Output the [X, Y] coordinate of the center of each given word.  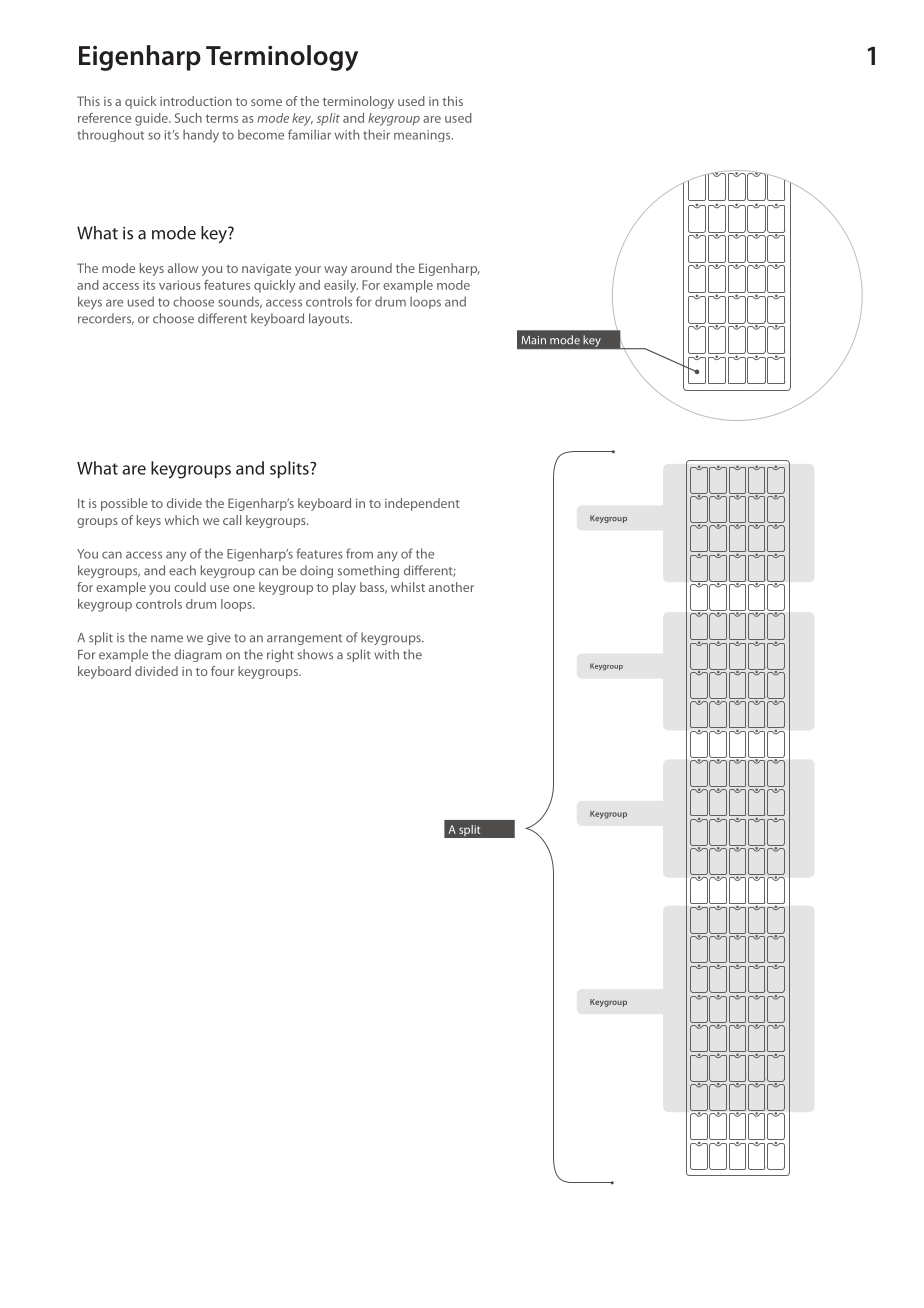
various [180, 285]
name [167, 639]
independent [422, 504]
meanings [423, 136]
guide [152, 119]
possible [124, 504]
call [232, 520]
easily [341, 286]
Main [534, 340]
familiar [309, 134]
